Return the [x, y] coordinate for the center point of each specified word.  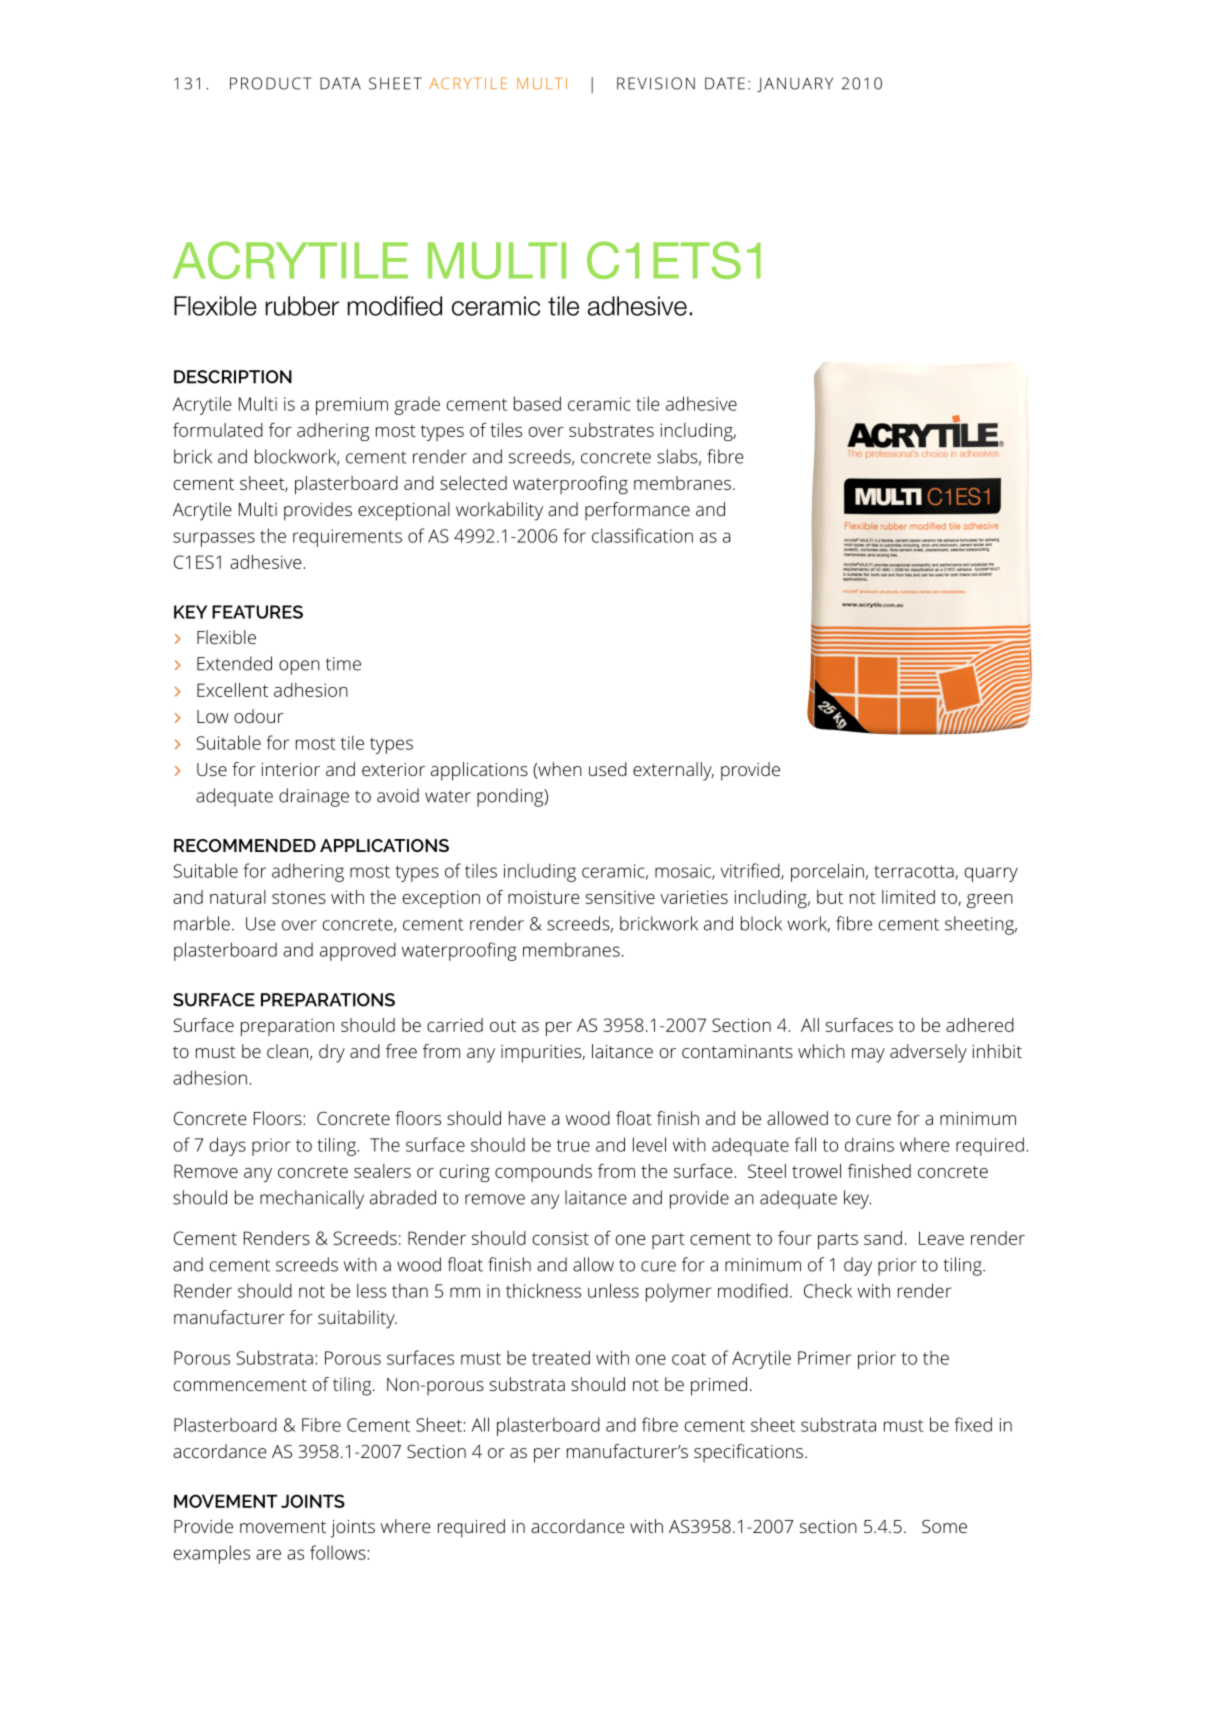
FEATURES [257, 612]
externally [673, 771]
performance [637, 511]
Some [944, 1526]
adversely [928, 1053]
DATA [340, 83]
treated [561, 1357]
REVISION [656, 83]
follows [339, 1552]
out [503, 1026]
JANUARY [795, 84]
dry [332, 1053]
